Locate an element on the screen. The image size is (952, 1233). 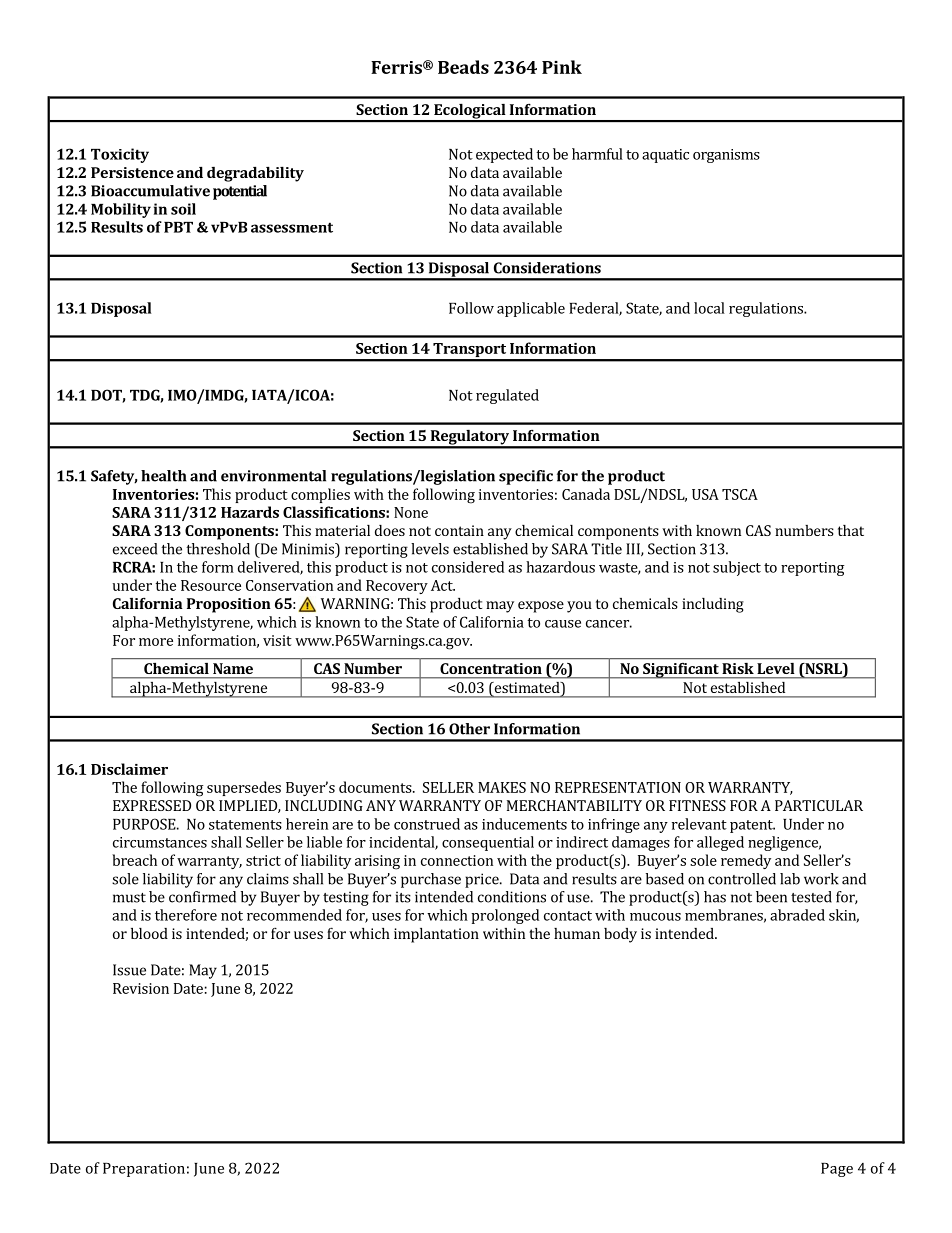
organisms is located at coordinates (726, 156).
